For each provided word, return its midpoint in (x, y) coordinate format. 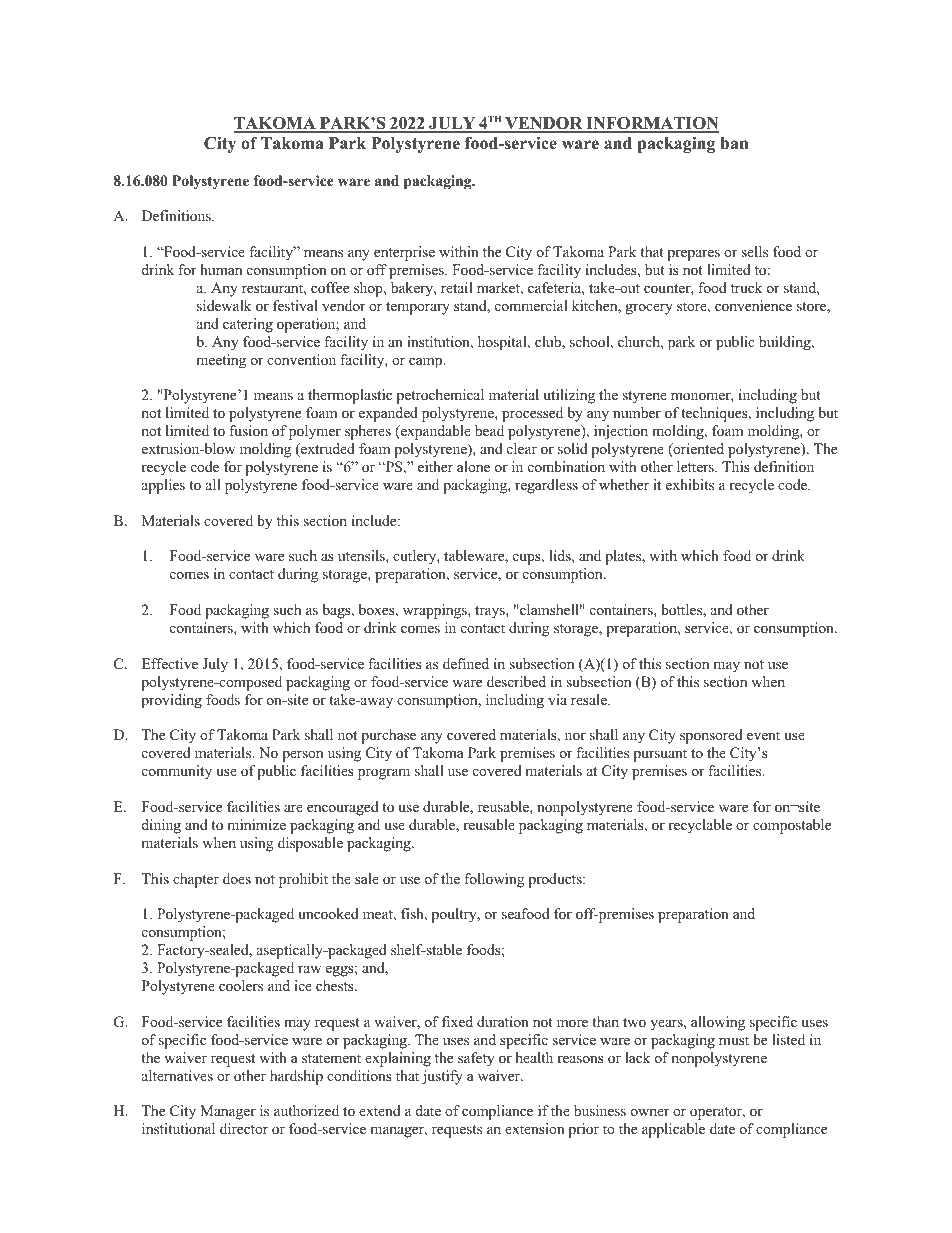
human (221, 269)
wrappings (436, 611)
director (244, 1128)
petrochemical (440, 396)
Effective (170, 663)
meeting (221, 361)
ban (734, 143)
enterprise (404, 253)
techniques (715, 414)
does (237, 878)
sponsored (711, 736)
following (494, 880)
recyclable (700, 826)
